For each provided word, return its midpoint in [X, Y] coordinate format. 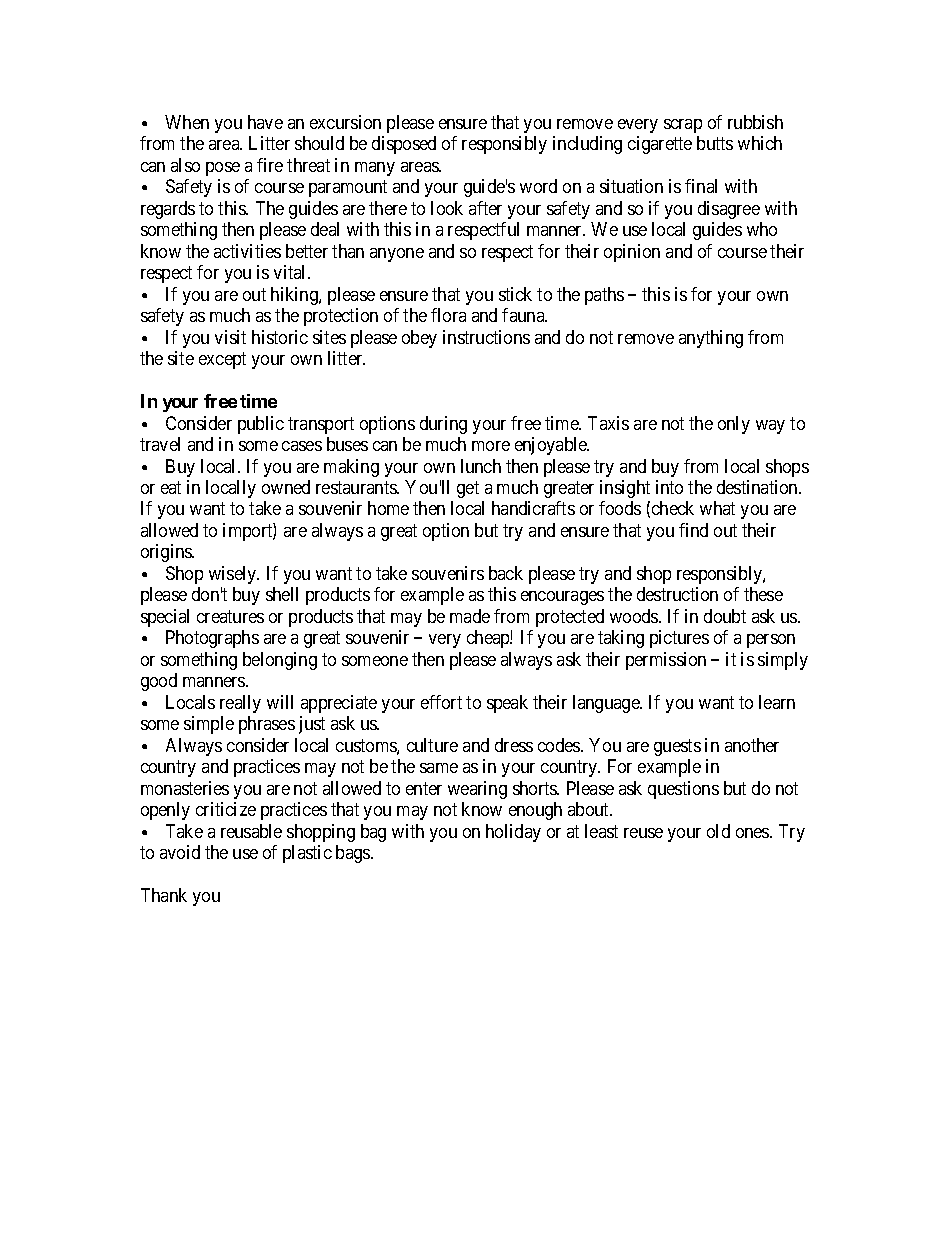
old [718, 831]
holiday [513, 833]
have [265, 122]
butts [715, 143]
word [538, 186]
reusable [251, 831]
